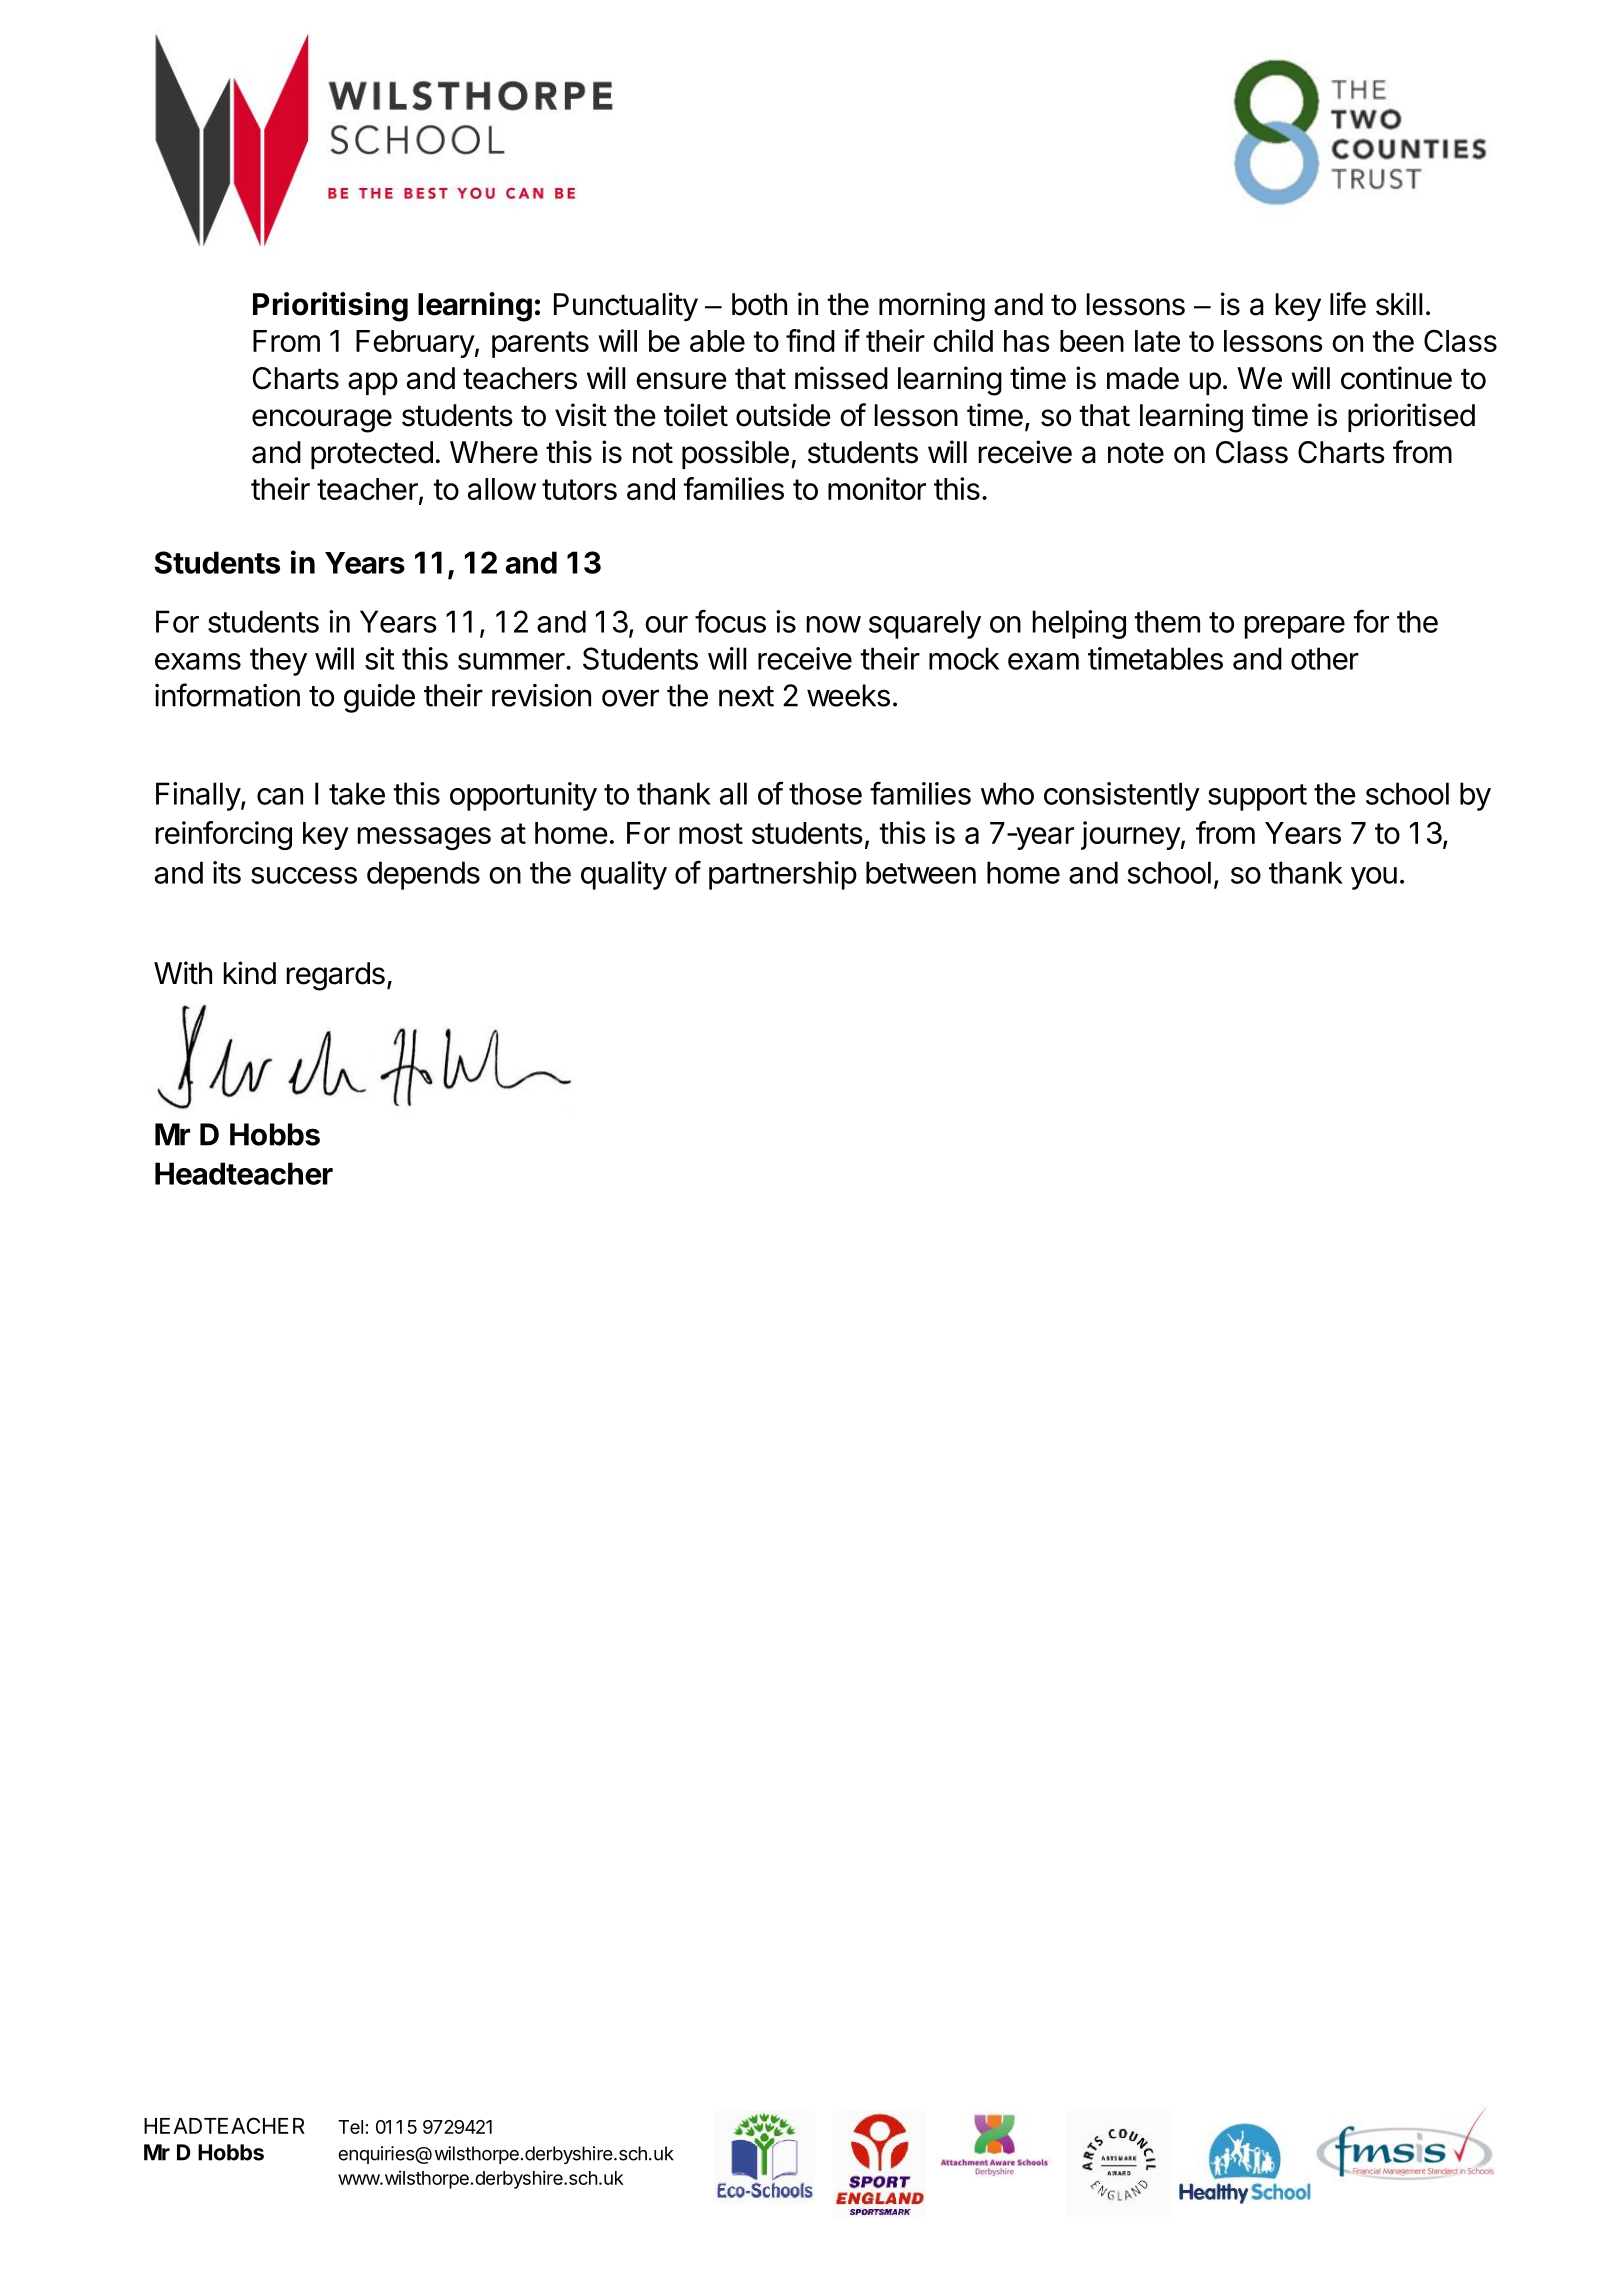  What do you see at coordinates (183, 972) in the screenshot?
I see `With` at bounding box center [183, 972].
